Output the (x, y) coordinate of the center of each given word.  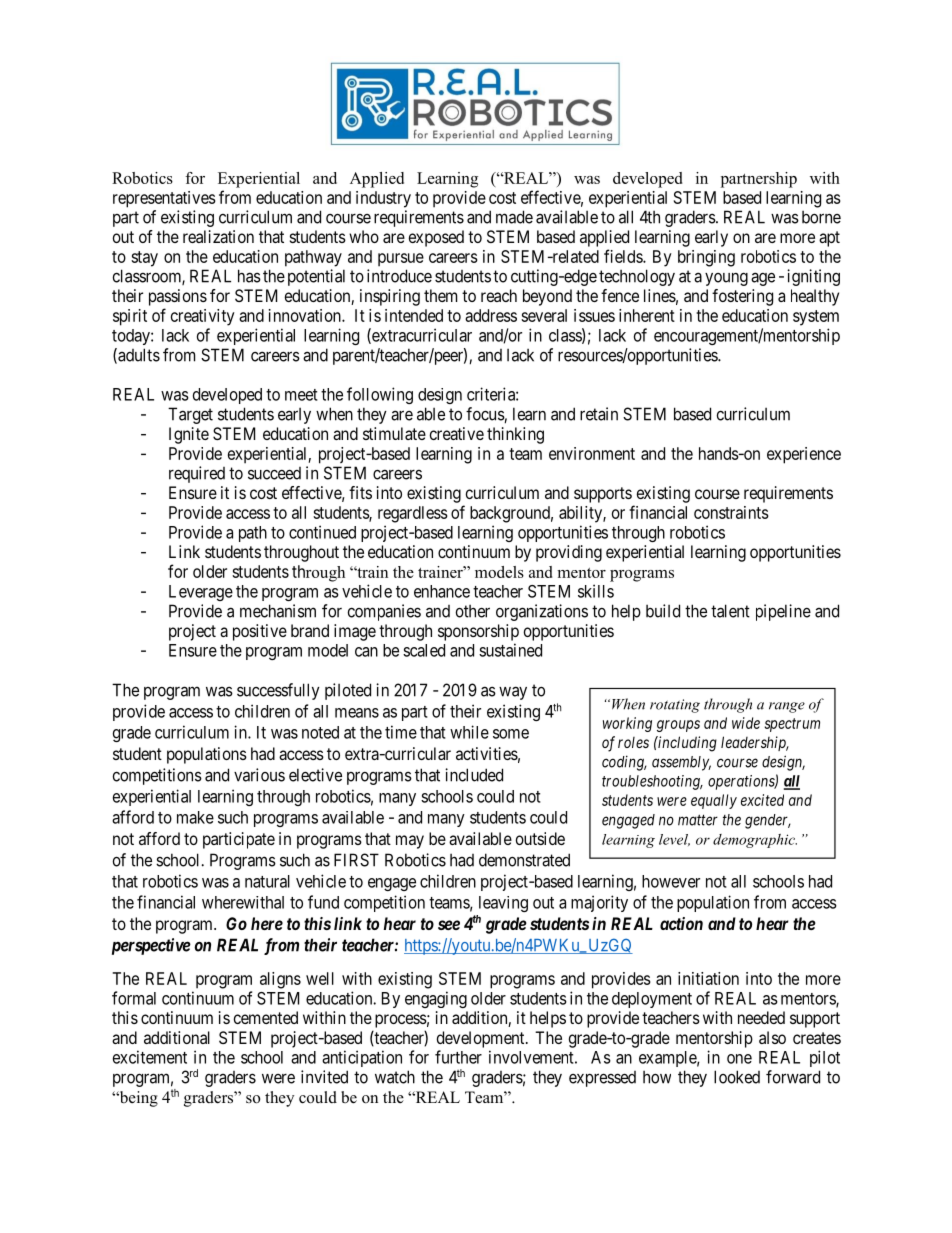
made (514, 217)
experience (804, 455)
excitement (150, 1057)
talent (730, 611)
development (482, 1039)
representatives (164, 199)
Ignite (189, 435)
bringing (706, 258)
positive (260, 632)
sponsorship (478, 632)
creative (457, 433)
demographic (755, 841)
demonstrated (524, 860)
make (195, 817)
